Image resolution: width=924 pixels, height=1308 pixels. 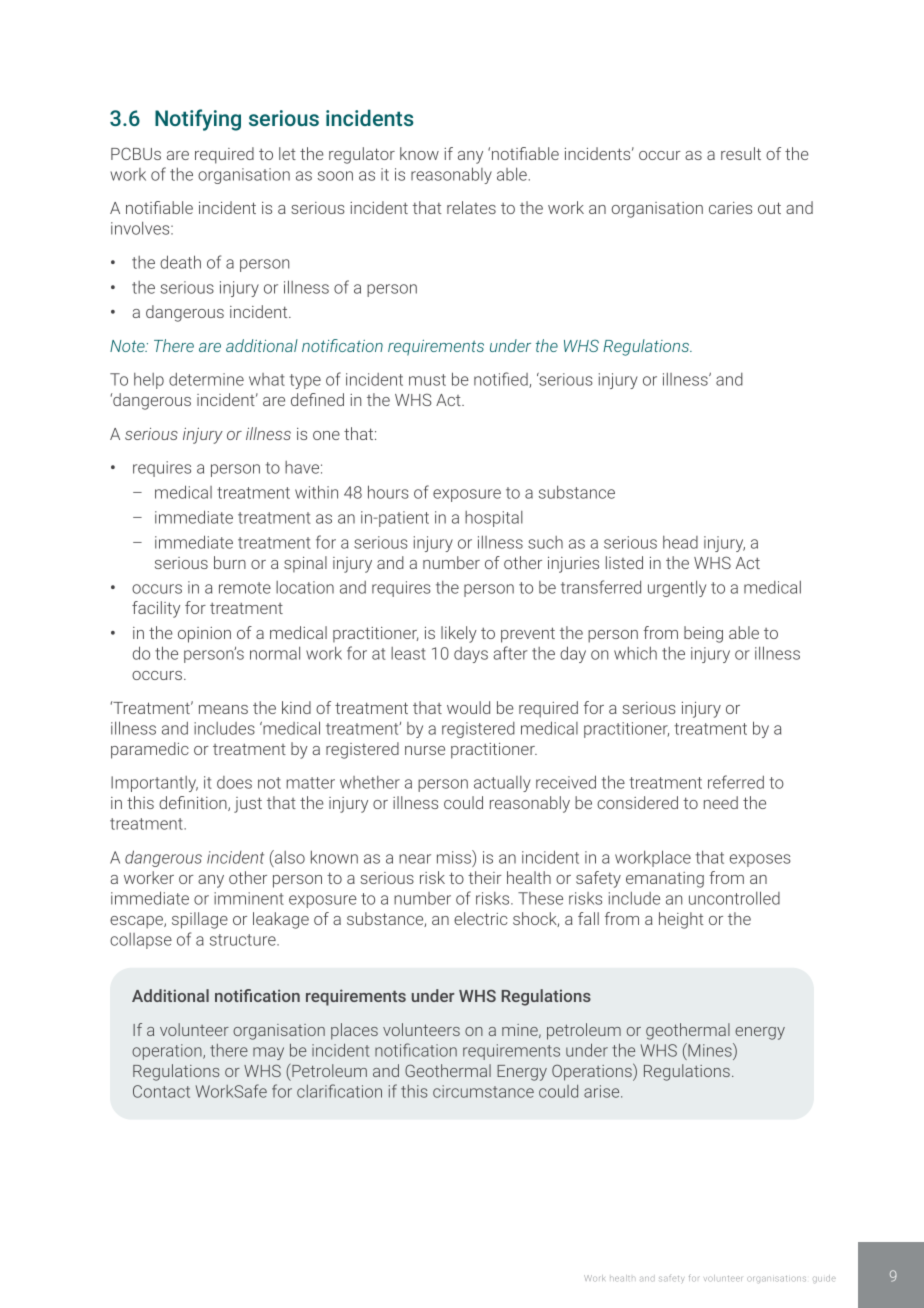 What do you see at coordinates (198, 120) in the page?
I see `Notifying` at bounding box center [198, 120].
